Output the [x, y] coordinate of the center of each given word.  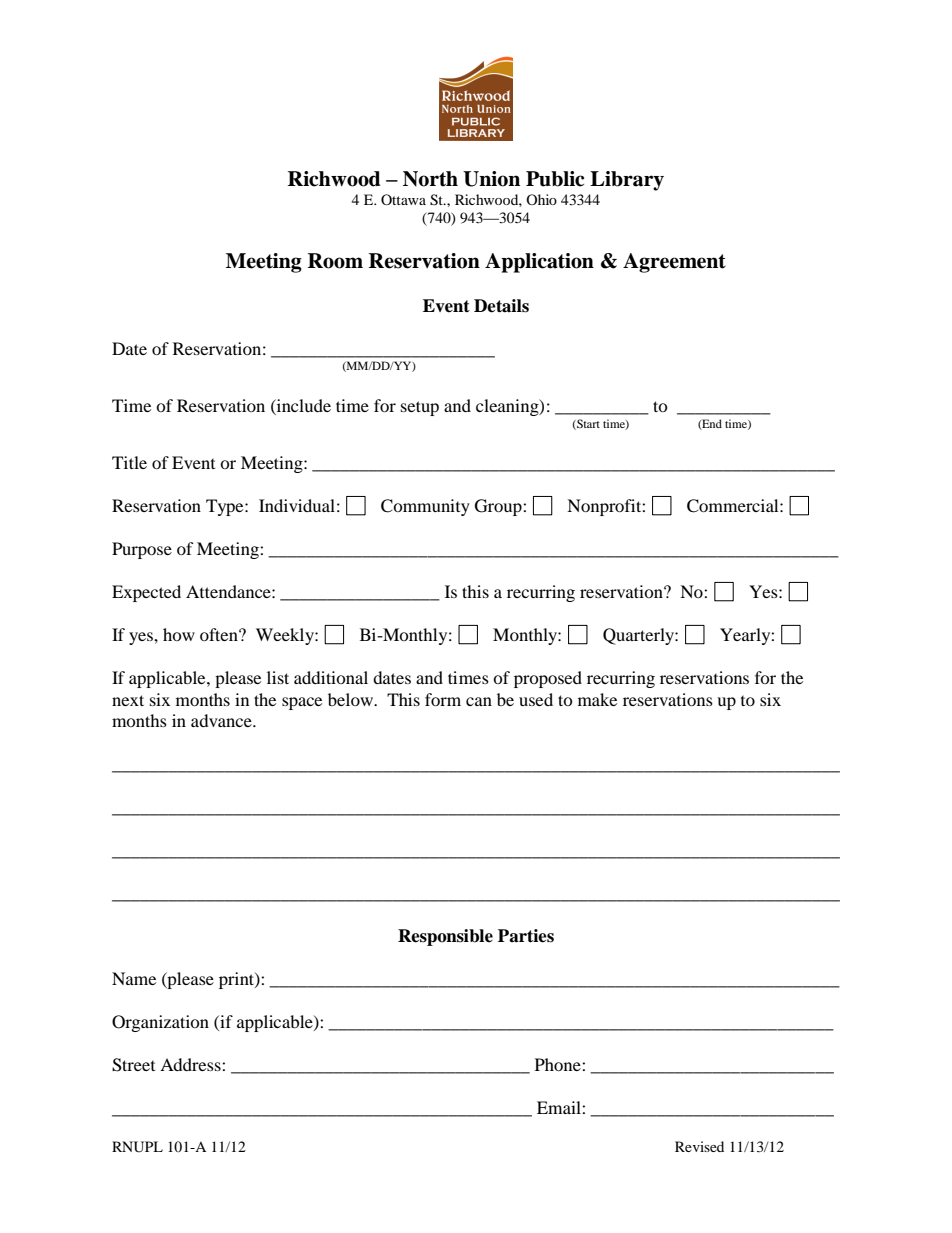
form [443, 699]
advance [222, 720]
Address [191, 1064]
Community [425, 507]
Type [226, 507]
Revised [699, 1146]
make [597, 699]
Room [335, 261]
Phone [559, 1064]
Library [627, 181]
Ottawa [403, 199]
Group [499, 507]
